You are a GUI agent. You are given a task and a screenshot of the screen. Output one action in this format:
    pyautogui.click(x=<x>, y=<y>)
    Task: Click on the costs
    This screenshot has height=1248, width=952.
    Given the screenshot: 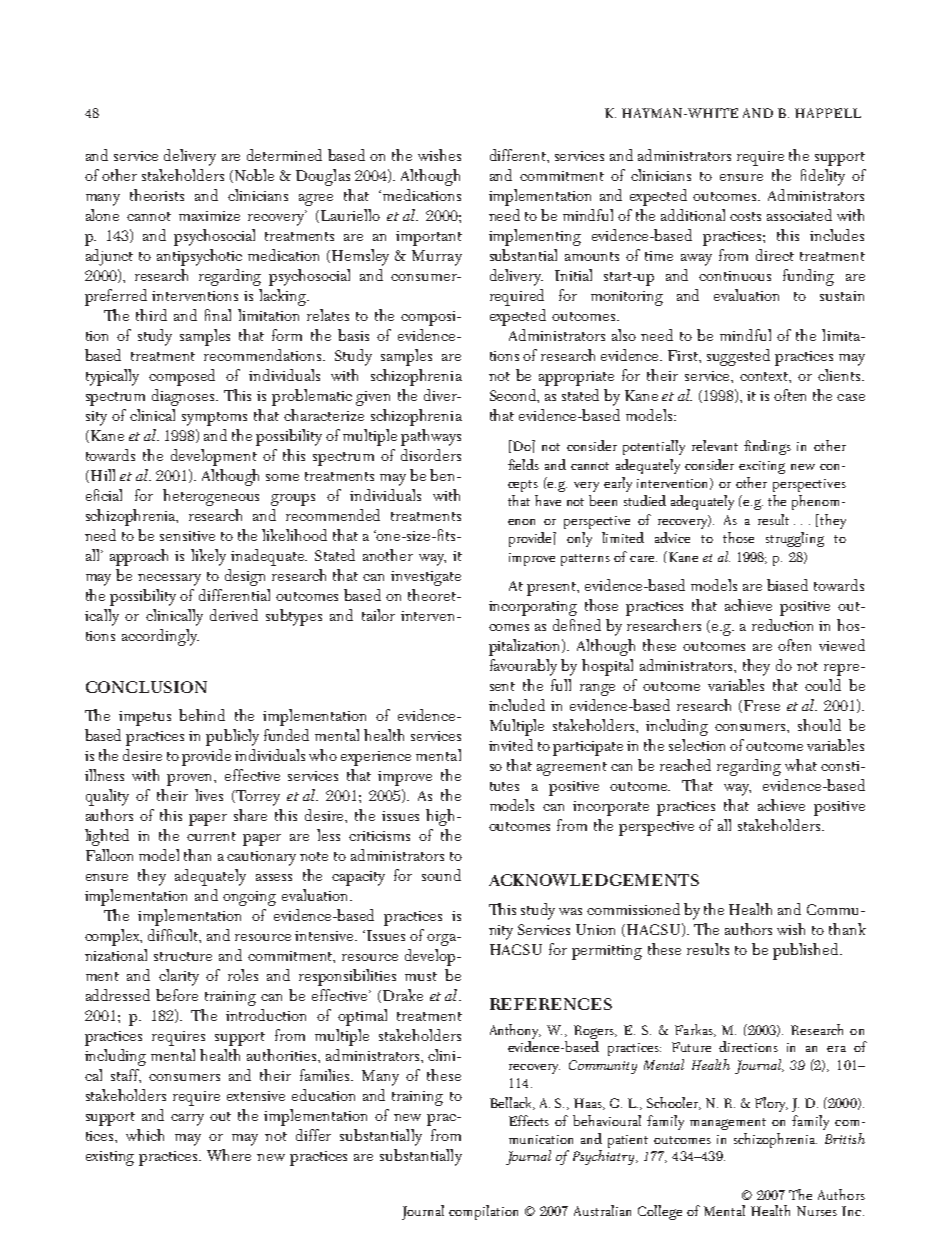 What is the action you would take?
    pyautogui.click(x=745, y=216)
